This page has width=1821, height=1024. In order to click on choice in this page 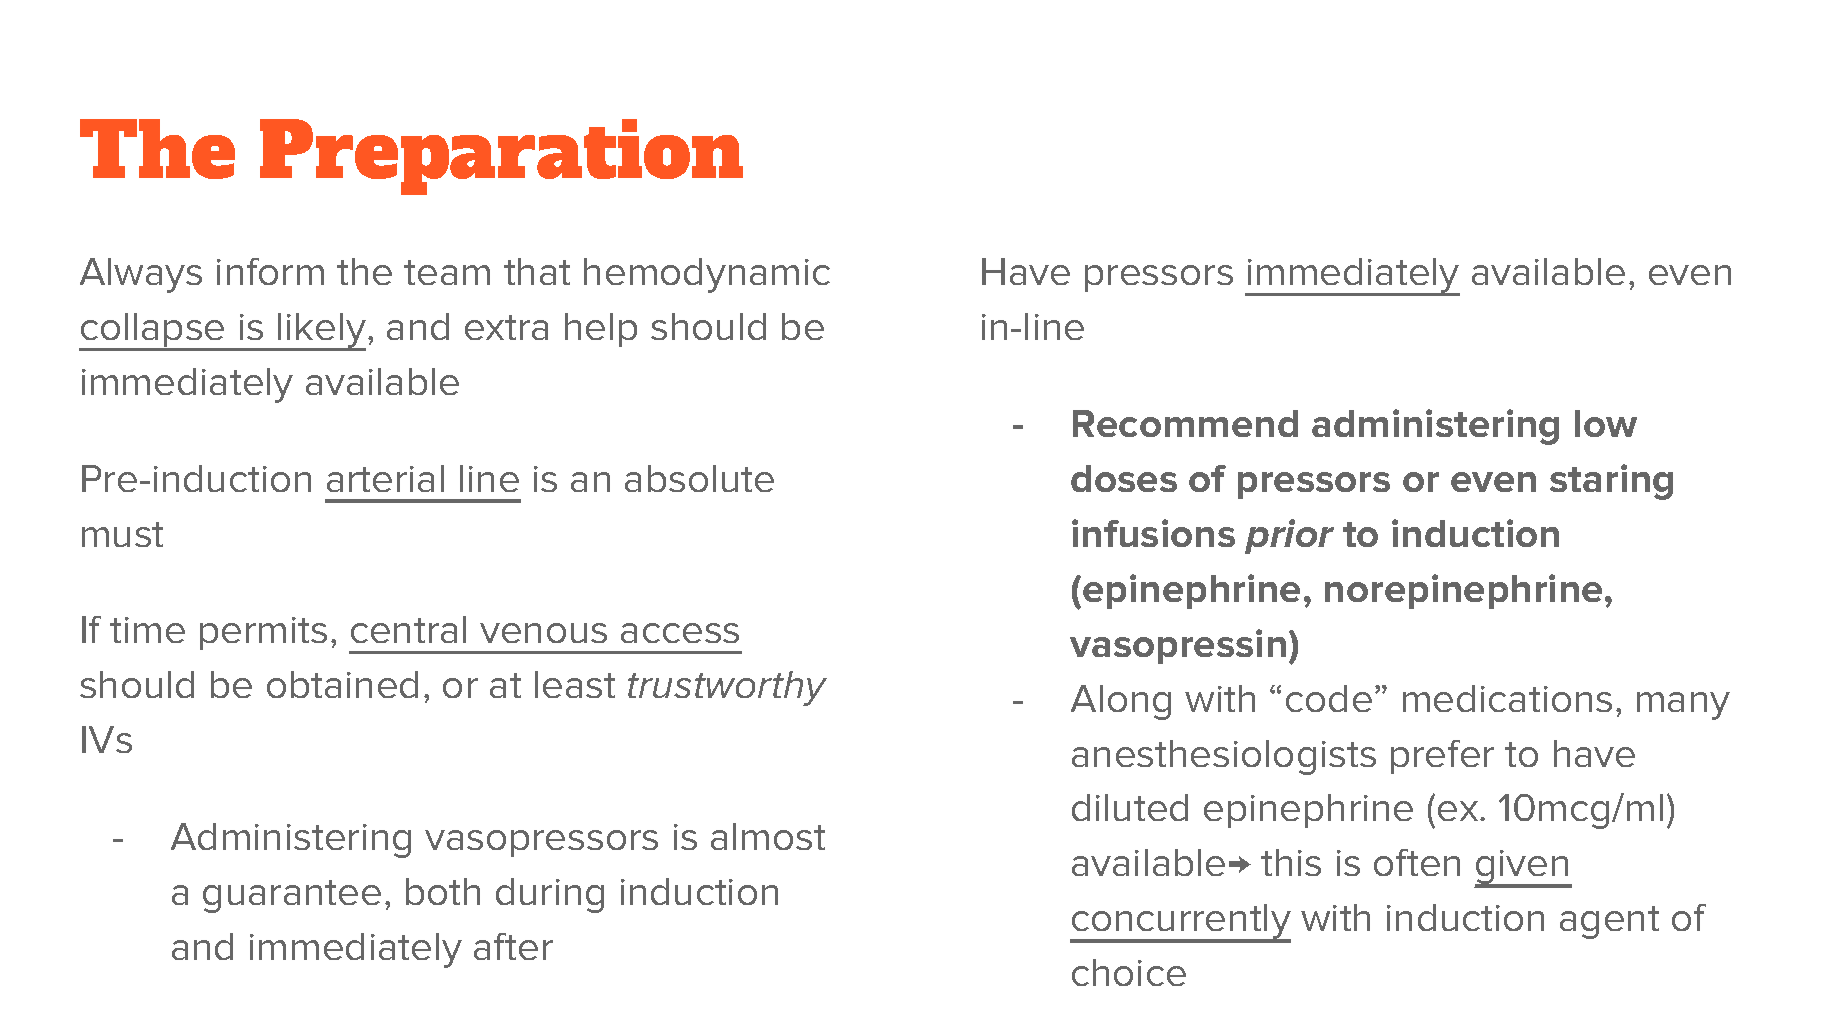, I will do `click(1129, 972)`.
